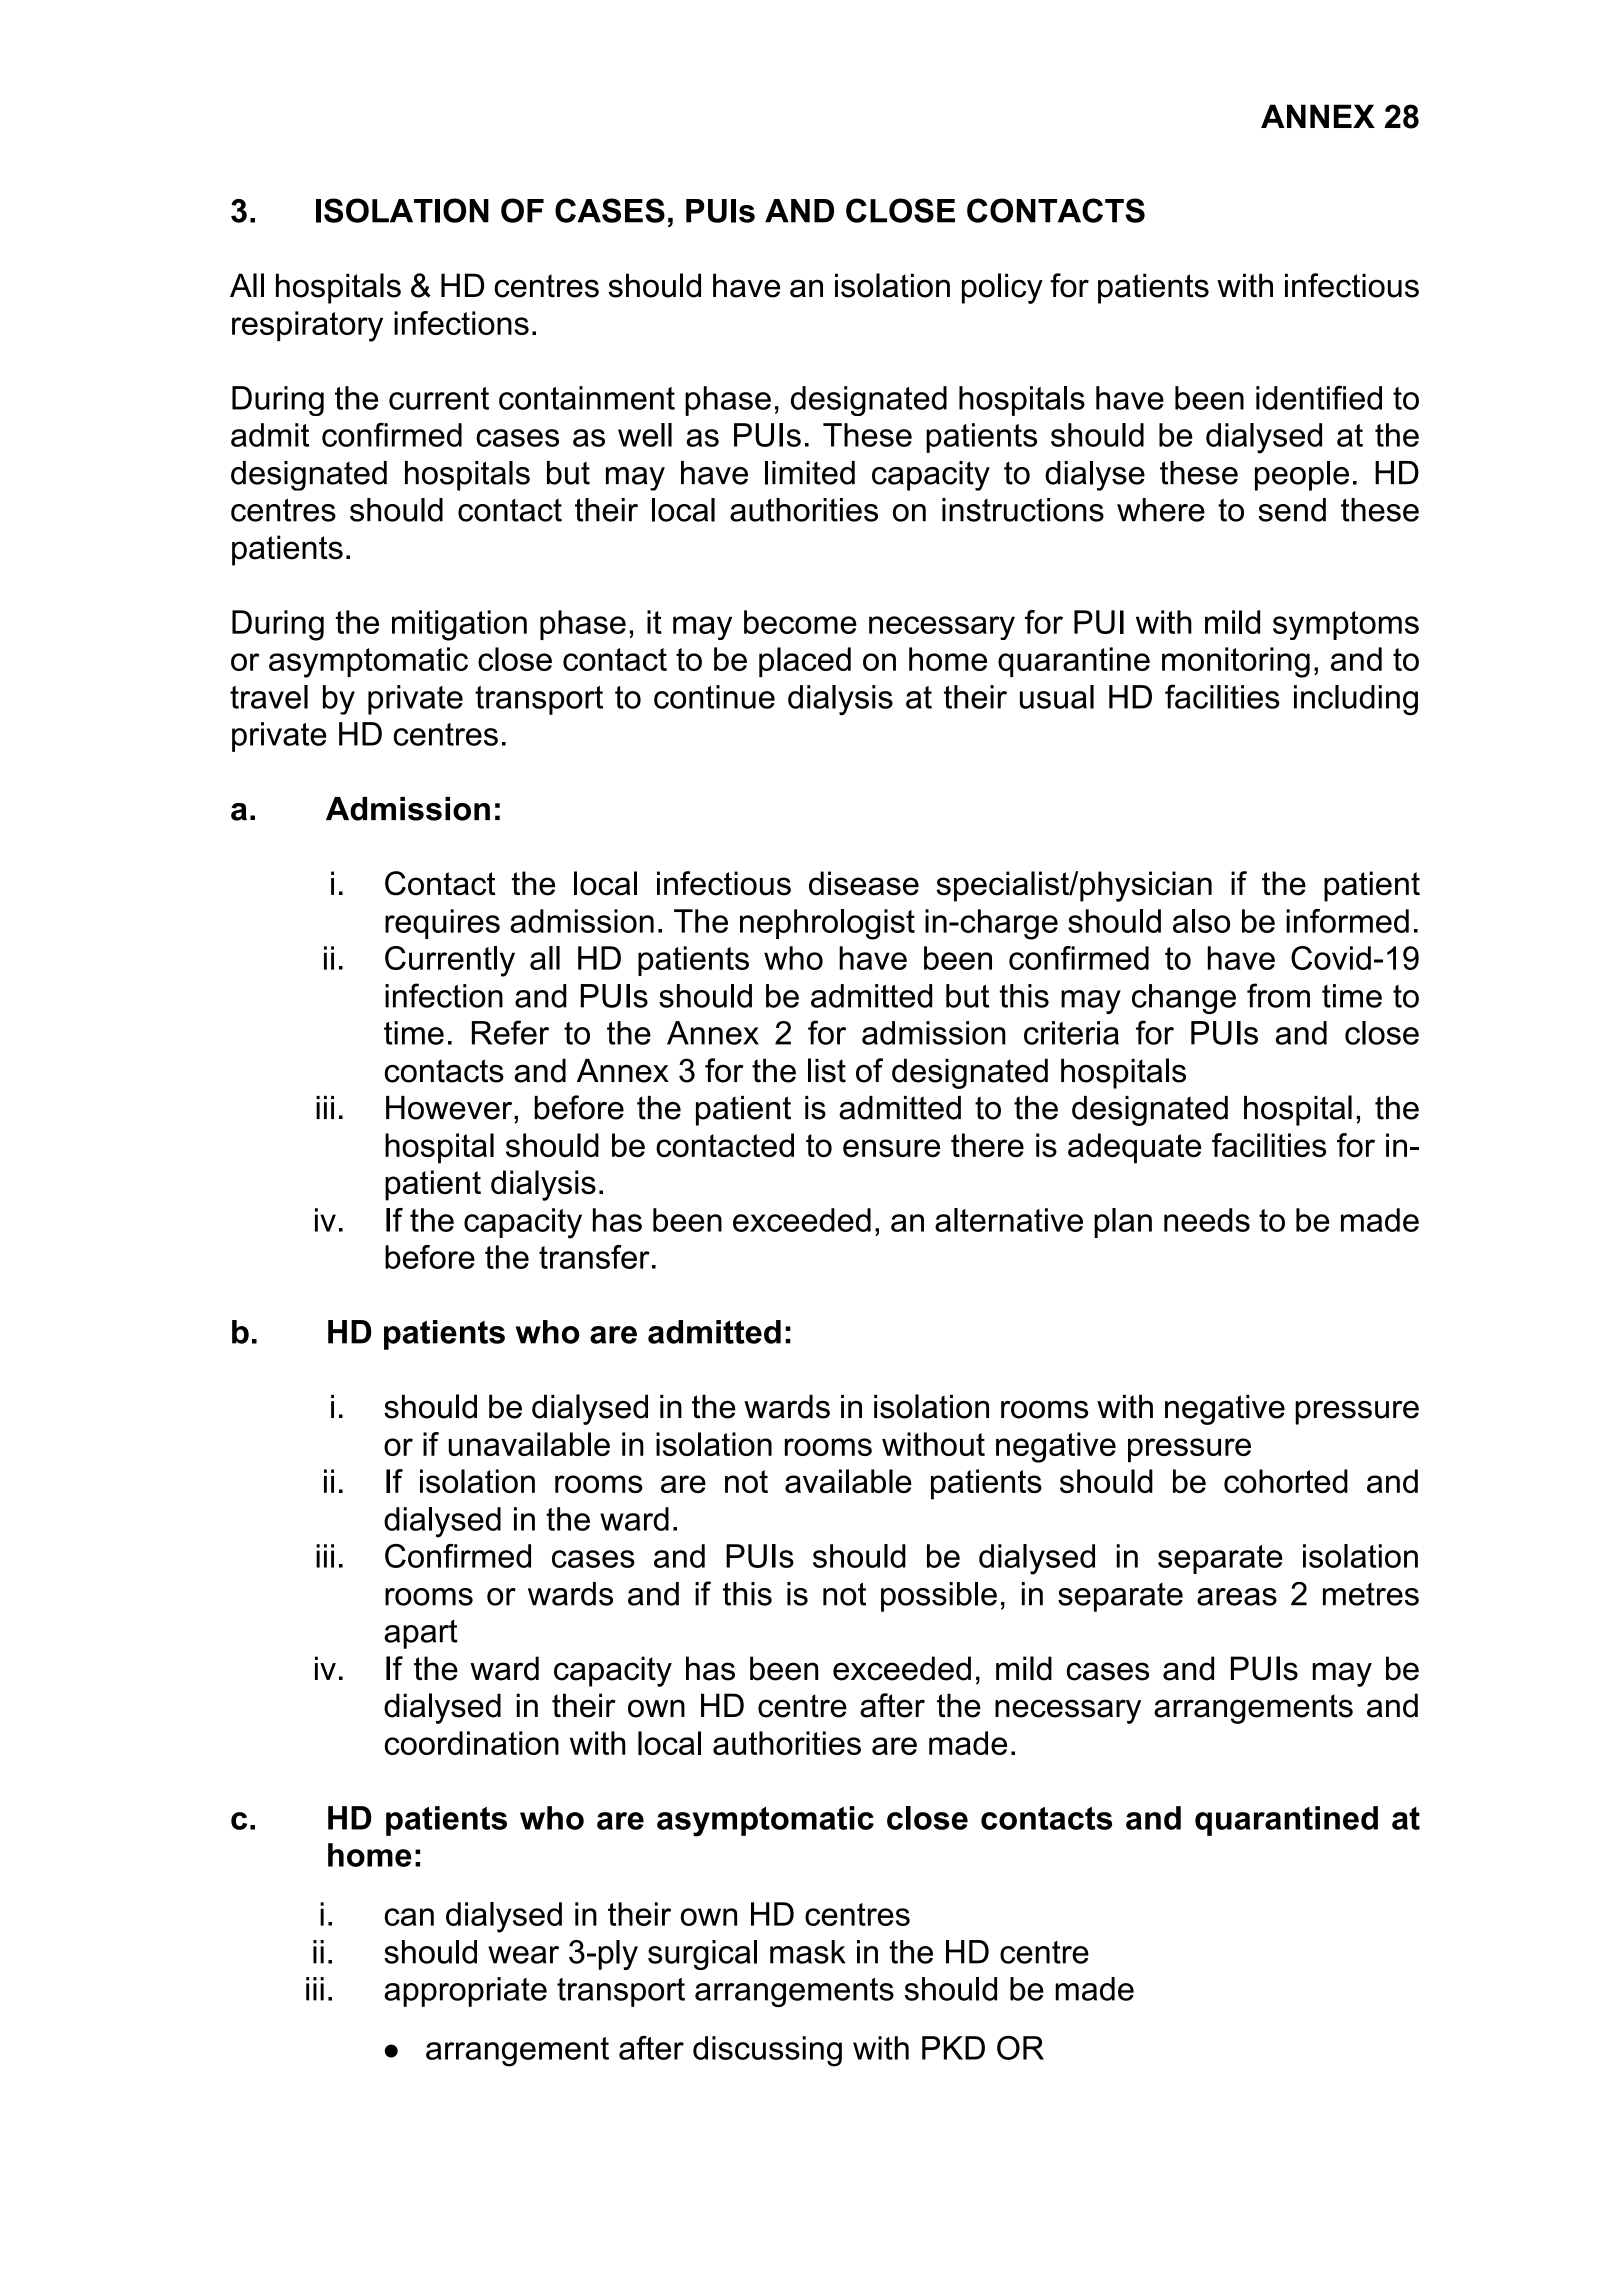  What do you see at coordinates (307, 326) in the screenshot?
I see `respiratory` at bounding box center [307, 326].
